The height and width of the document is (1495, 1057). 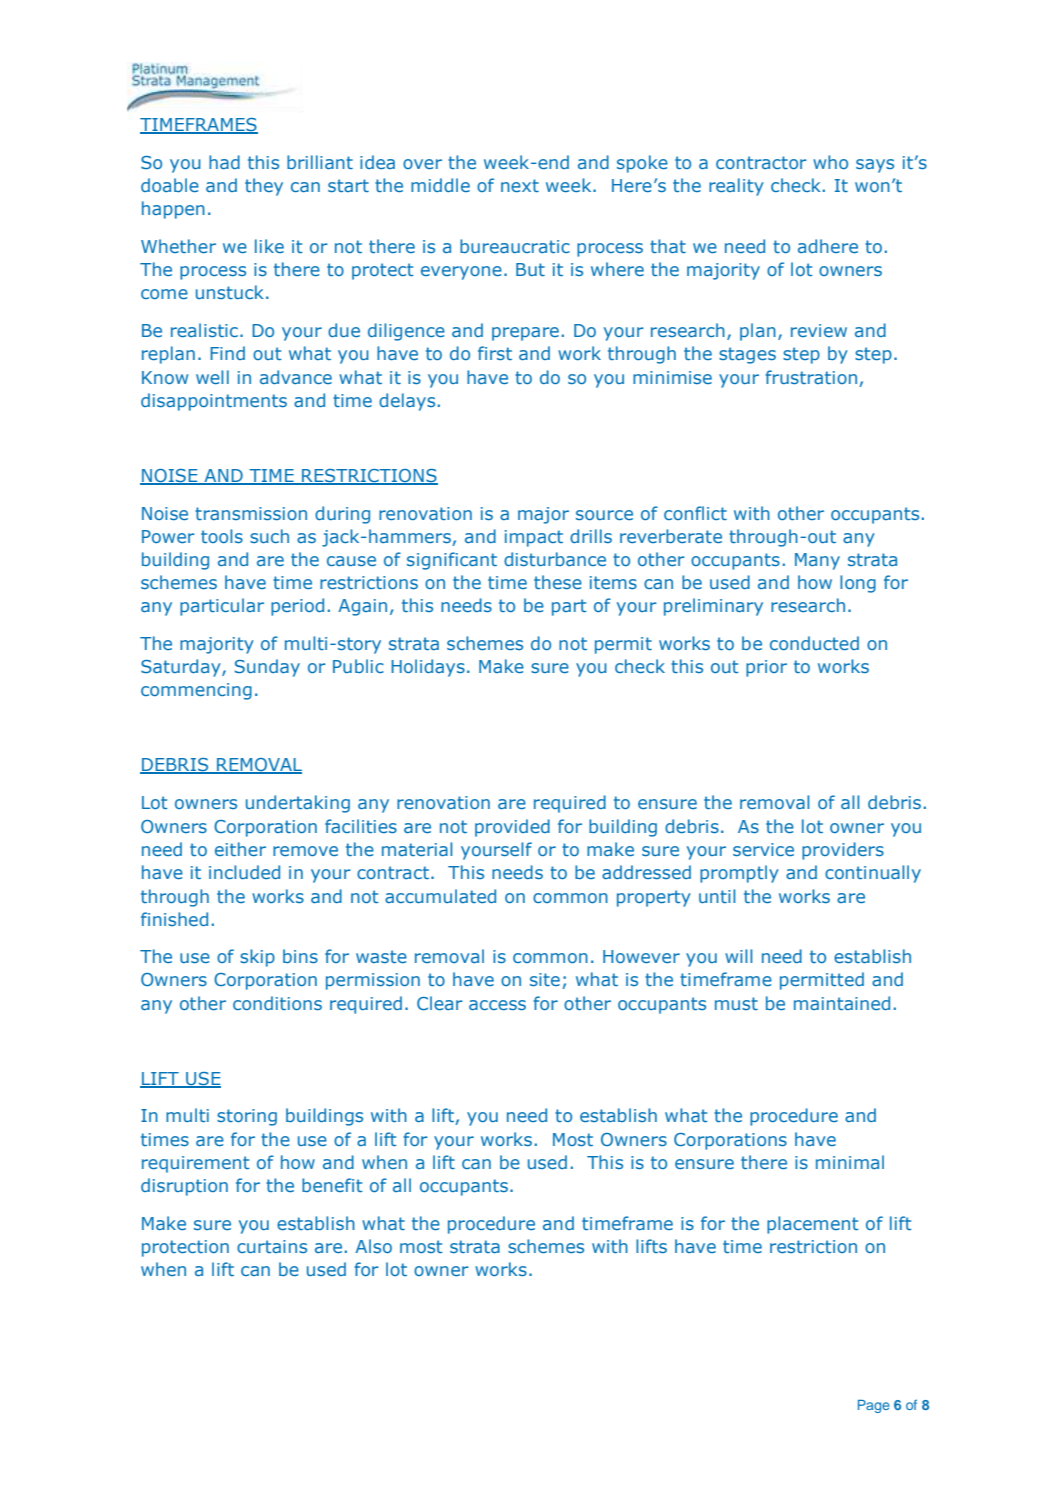 What do you see at coordinates (264, 187) in the document?
I see `they` at bounding box center [264, 187].
